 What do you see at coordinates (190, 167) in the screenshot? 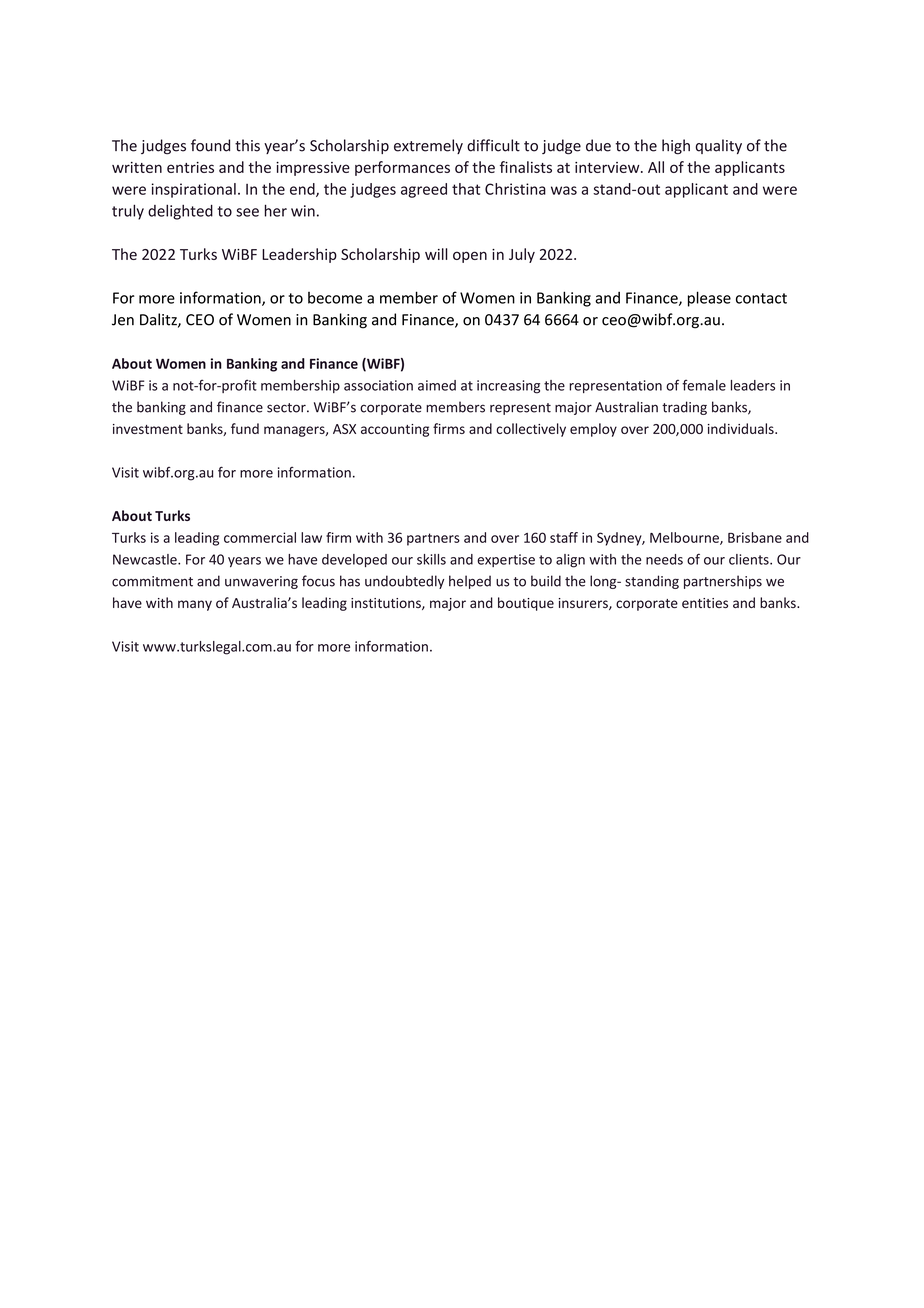
I see `entries` at bounding box center [190, 167].
